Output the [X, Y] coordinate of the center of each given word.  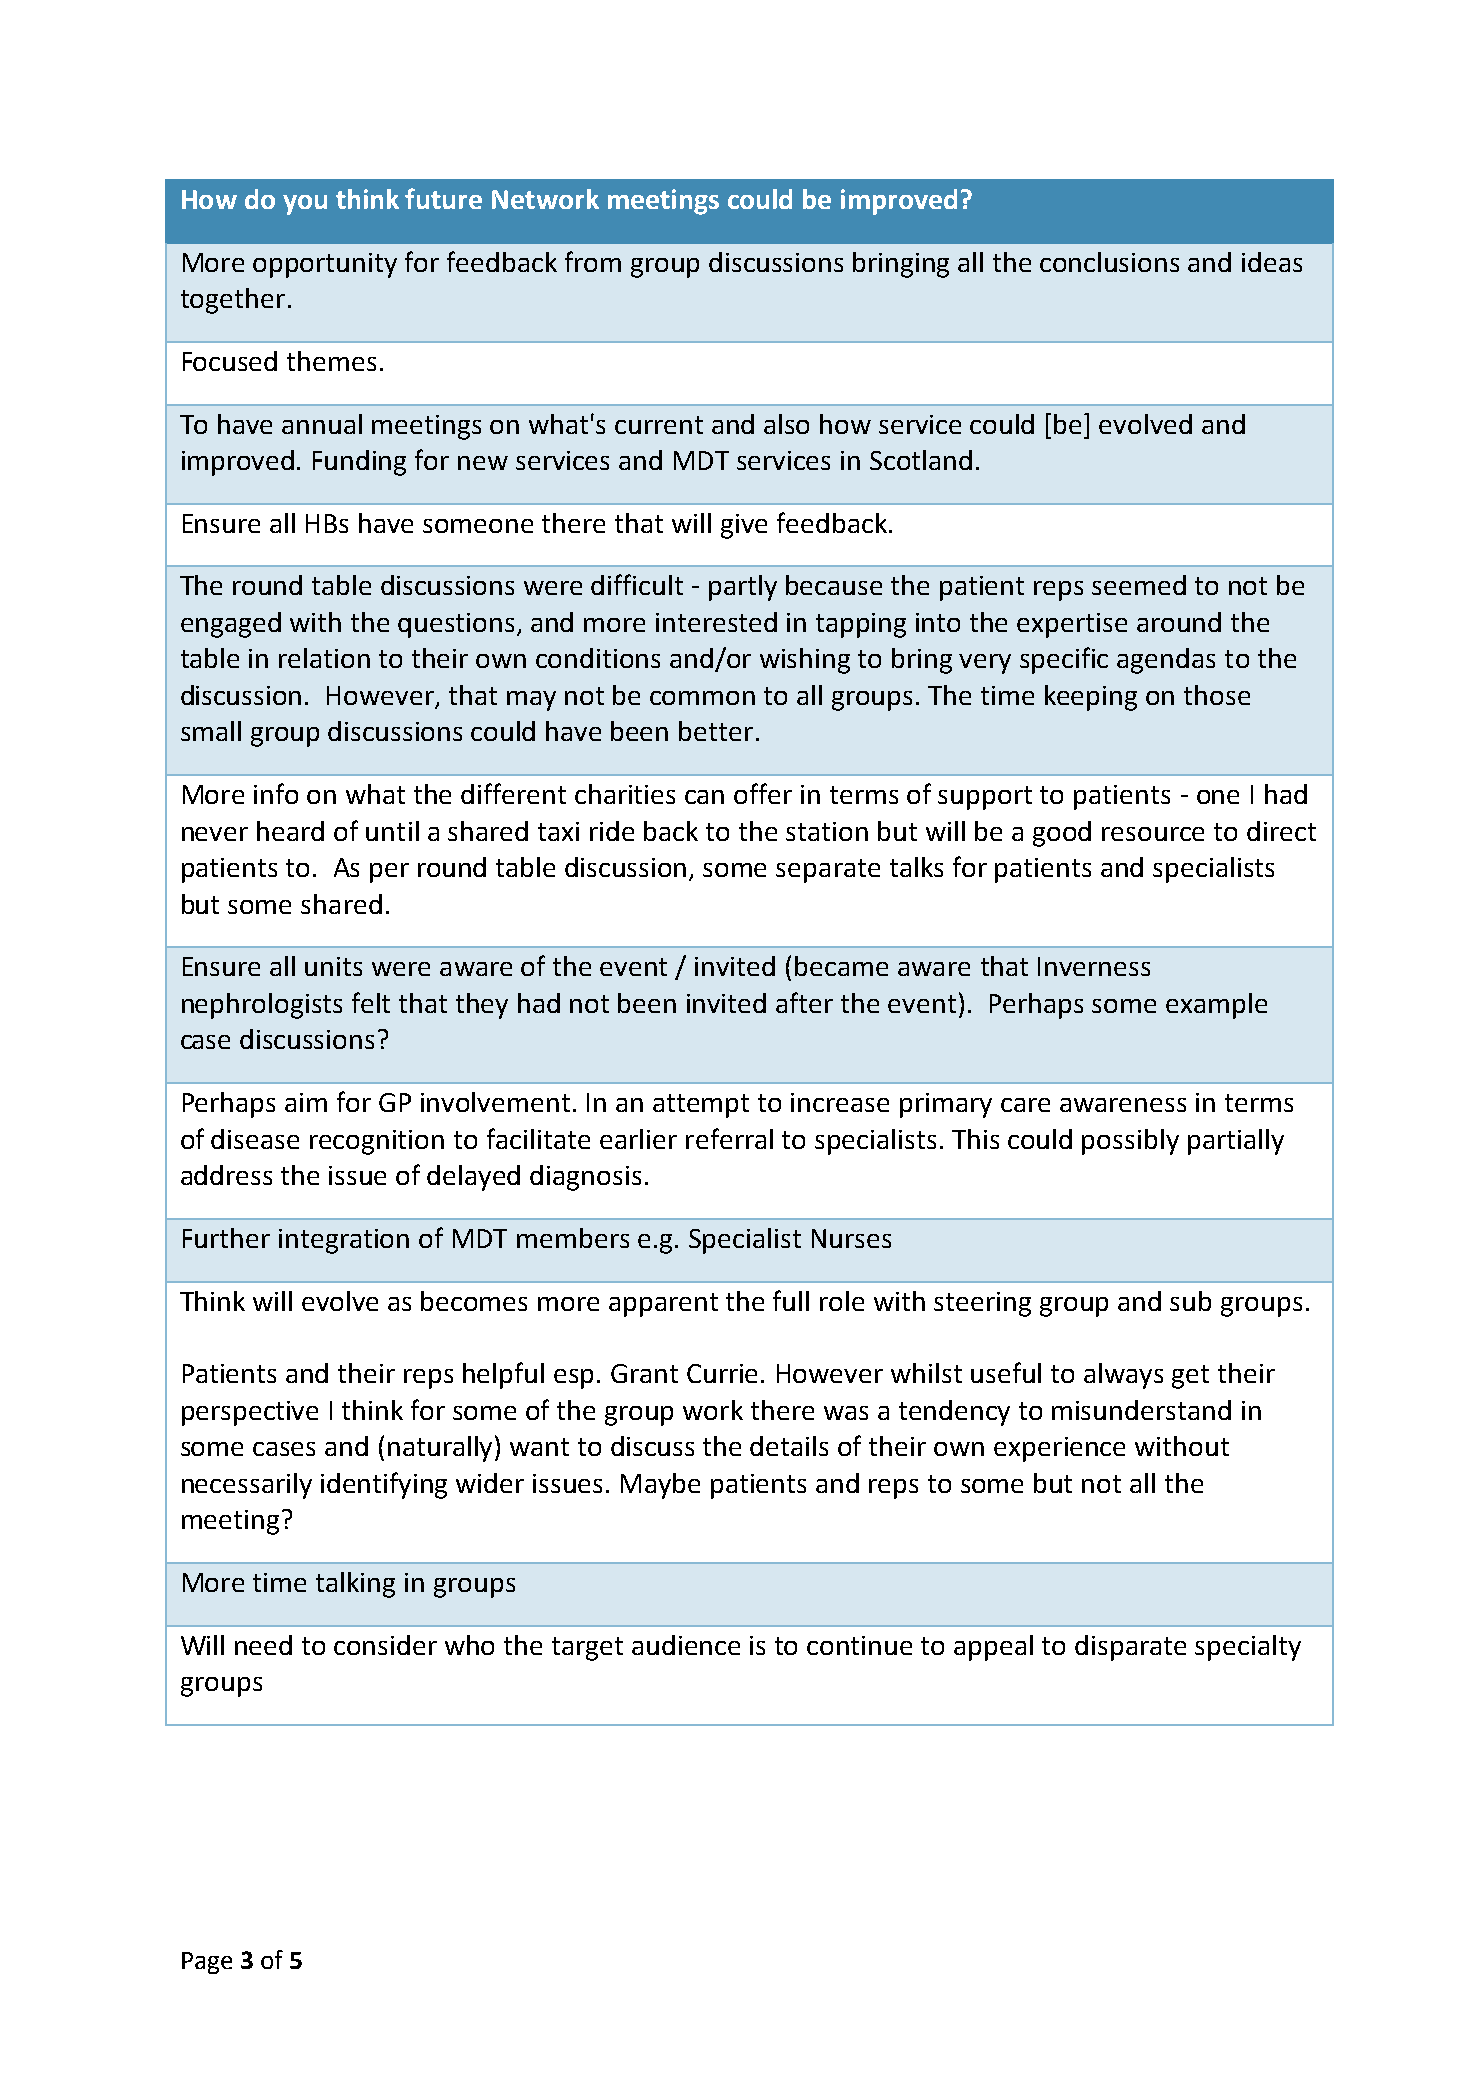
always [1123, 1376]
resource [1153, 834]
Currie [722, 1373]
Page [207, 1963]
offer [763, 793]
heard [290, 831]
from [593, 261]
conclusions [1109, 262]
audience [686, 1645]
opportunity [325, 265]
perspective [250, 1413]
